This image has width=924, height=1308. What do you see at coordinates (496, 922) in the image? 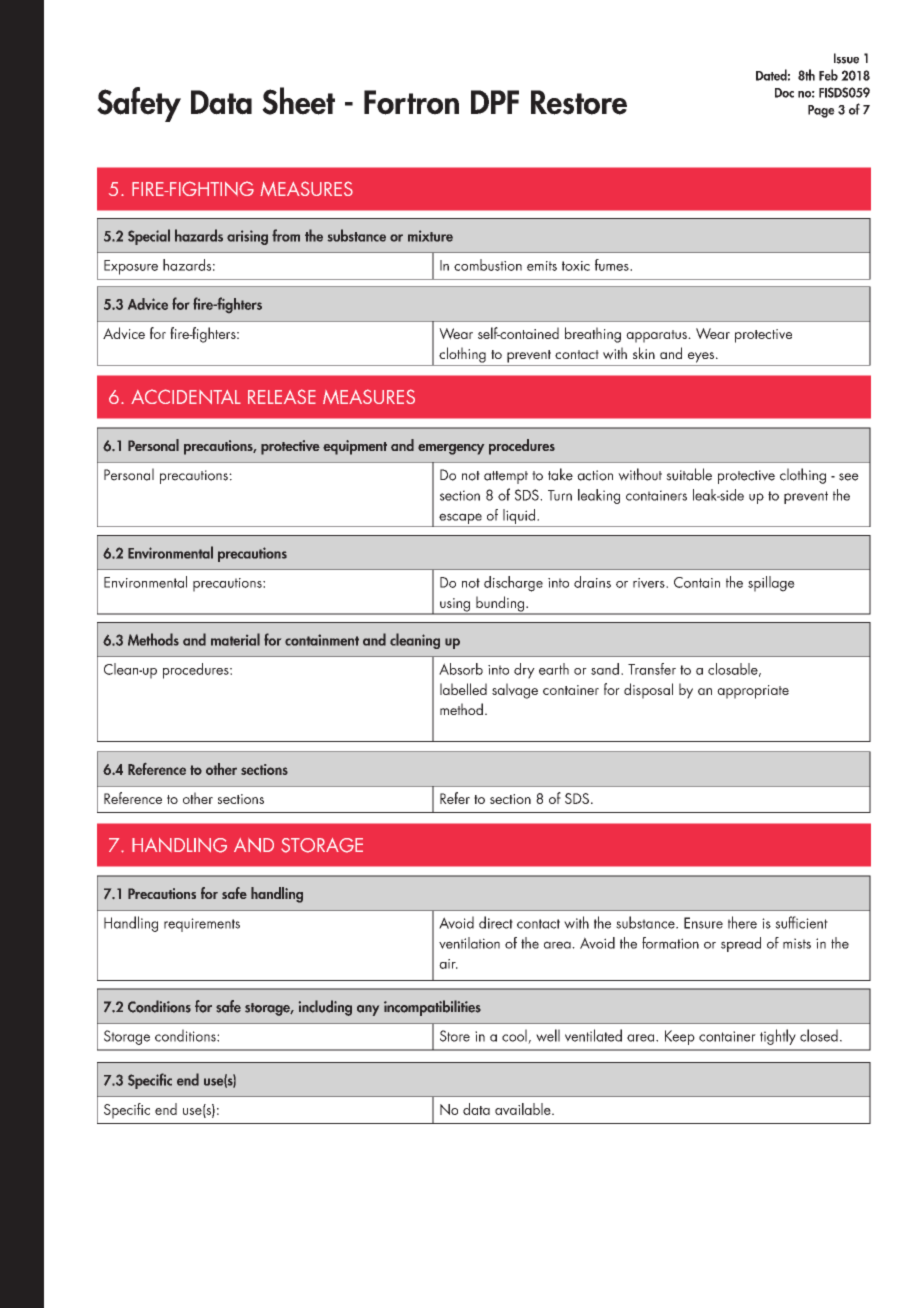
I see `direct` at bounding box center [496, 922].
